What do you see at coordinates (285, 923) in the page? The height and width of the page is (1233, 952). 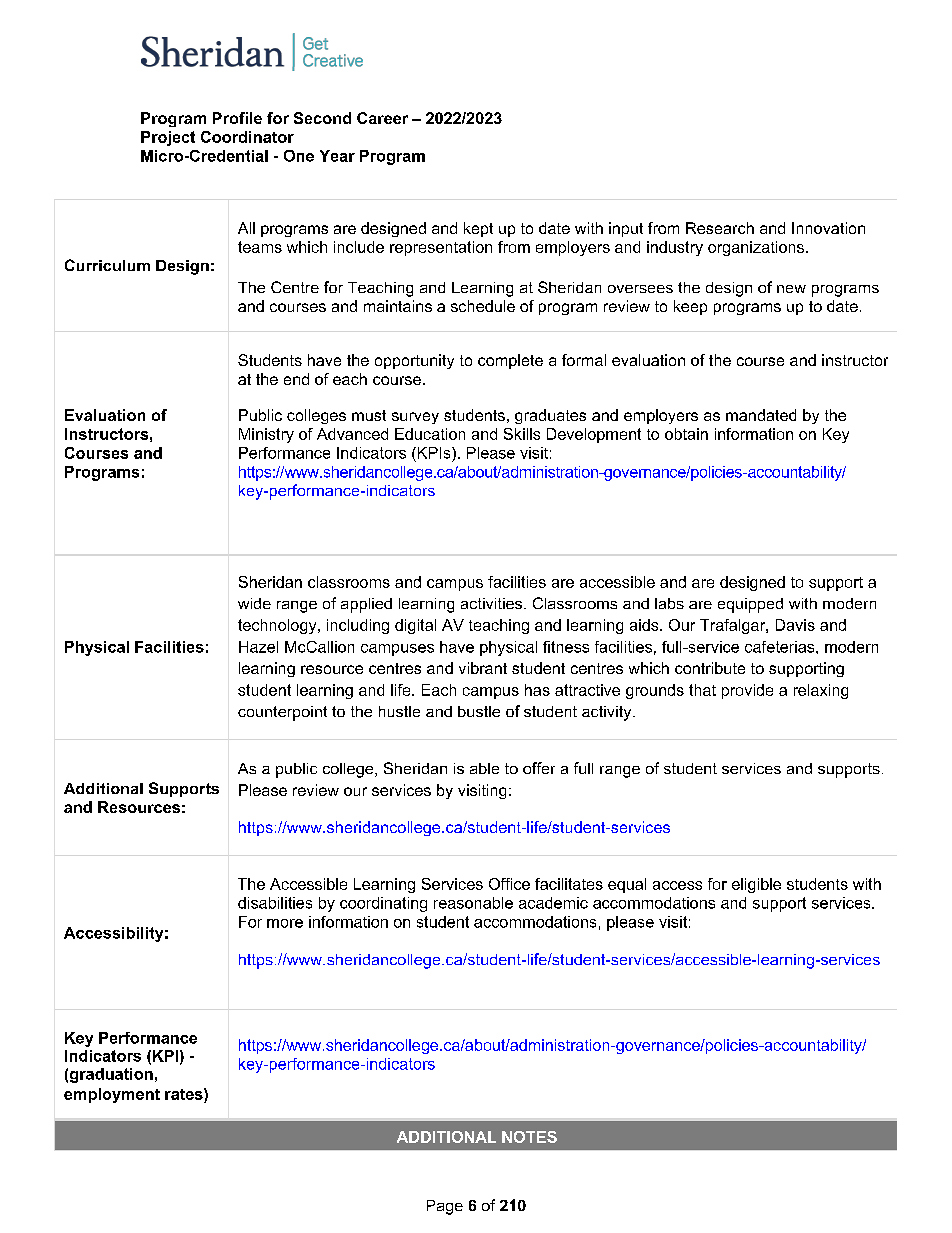 I see `more` at bounding box center [285, 923].
